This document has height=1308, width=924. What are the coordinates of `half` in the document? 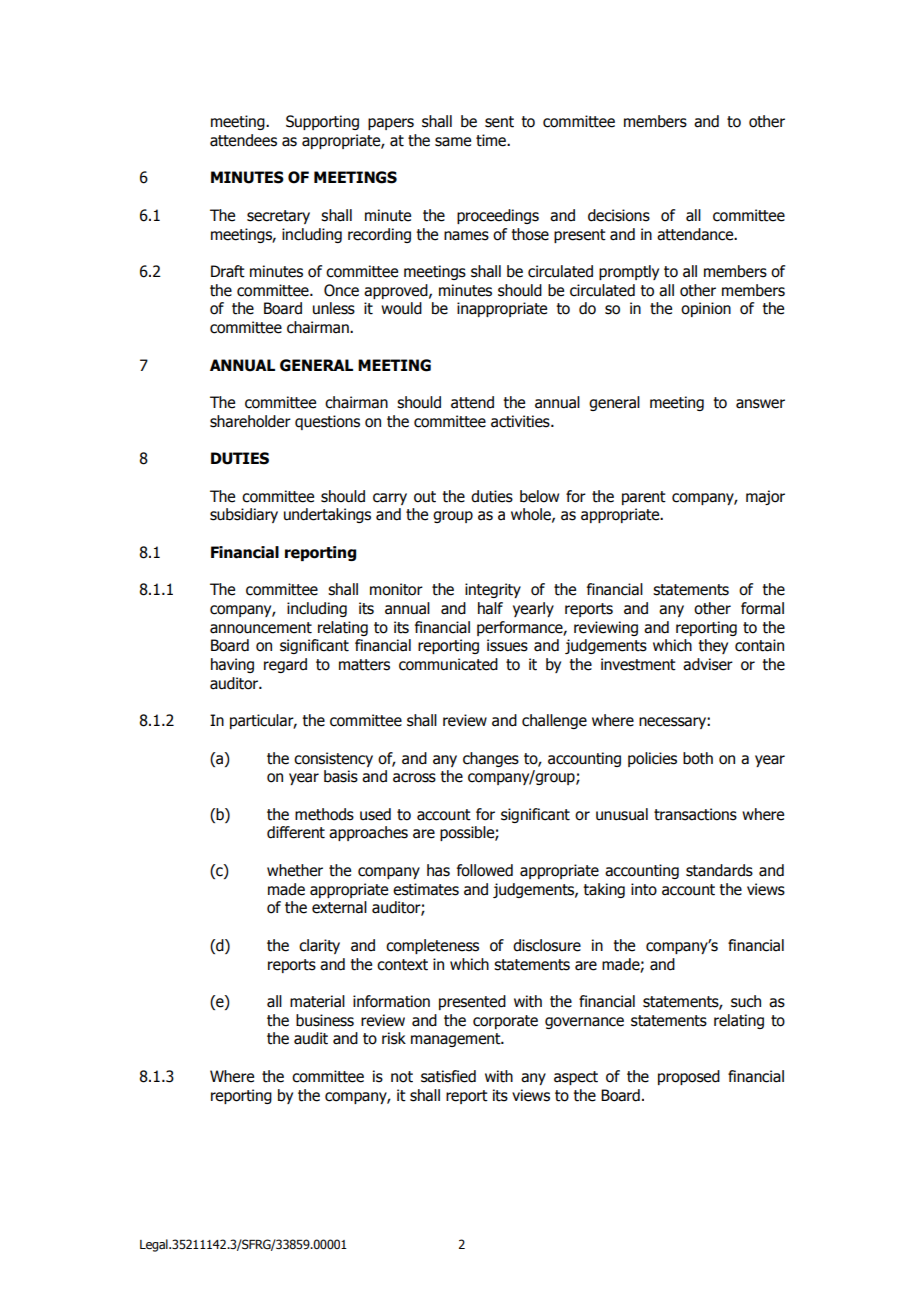 It's located at (490, 608).
